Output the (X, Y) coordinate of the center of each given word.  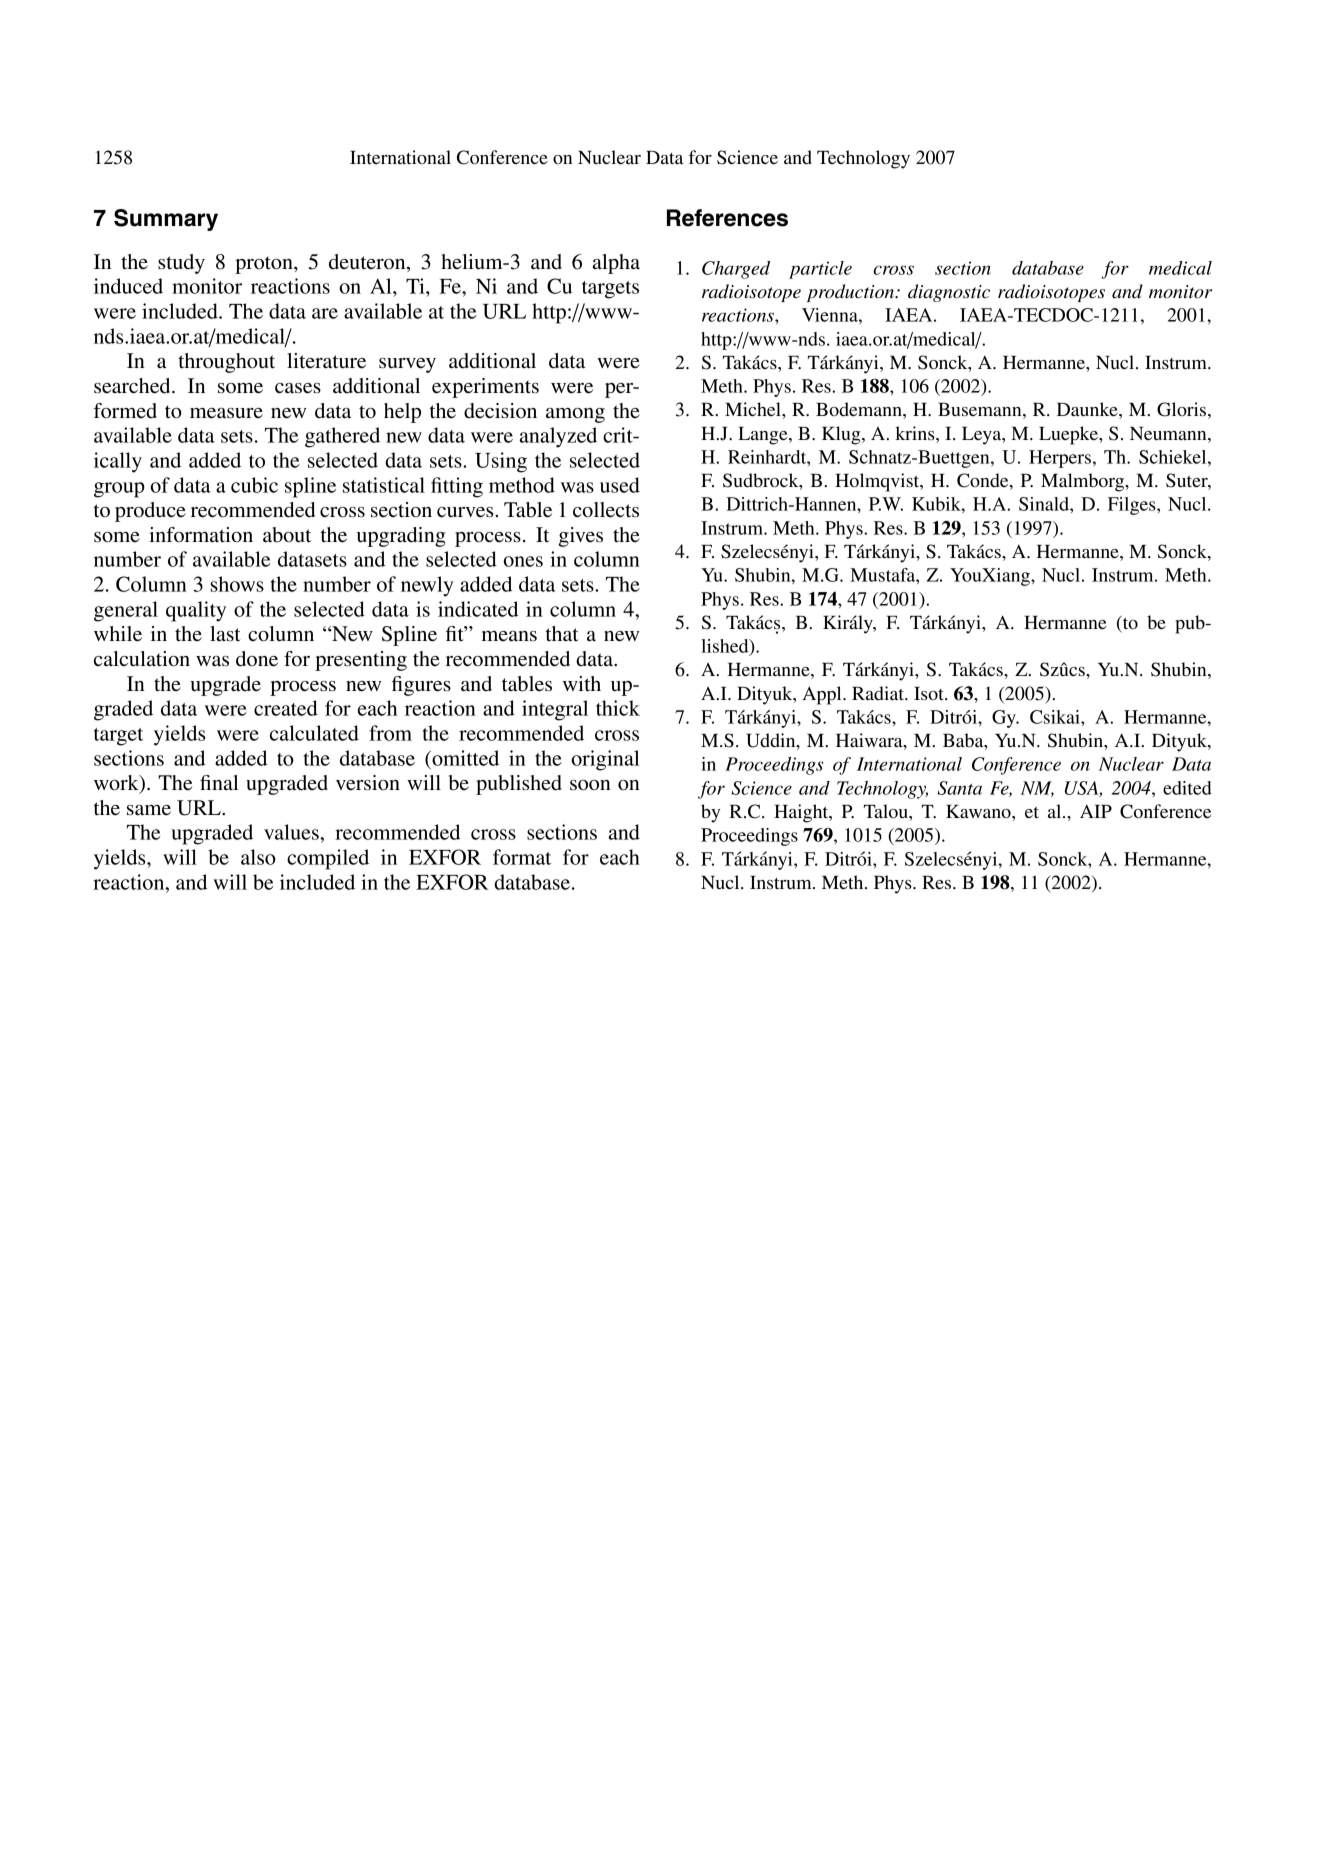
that (562, 634)
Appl (823, 695)
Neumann (1169, 433)
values (292, 832)
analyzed (558, 437)
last (225, 634)
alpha (616, 264)
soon (590, 785)
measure (226, 413)
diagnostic (949, 293)
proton (265, 265)
